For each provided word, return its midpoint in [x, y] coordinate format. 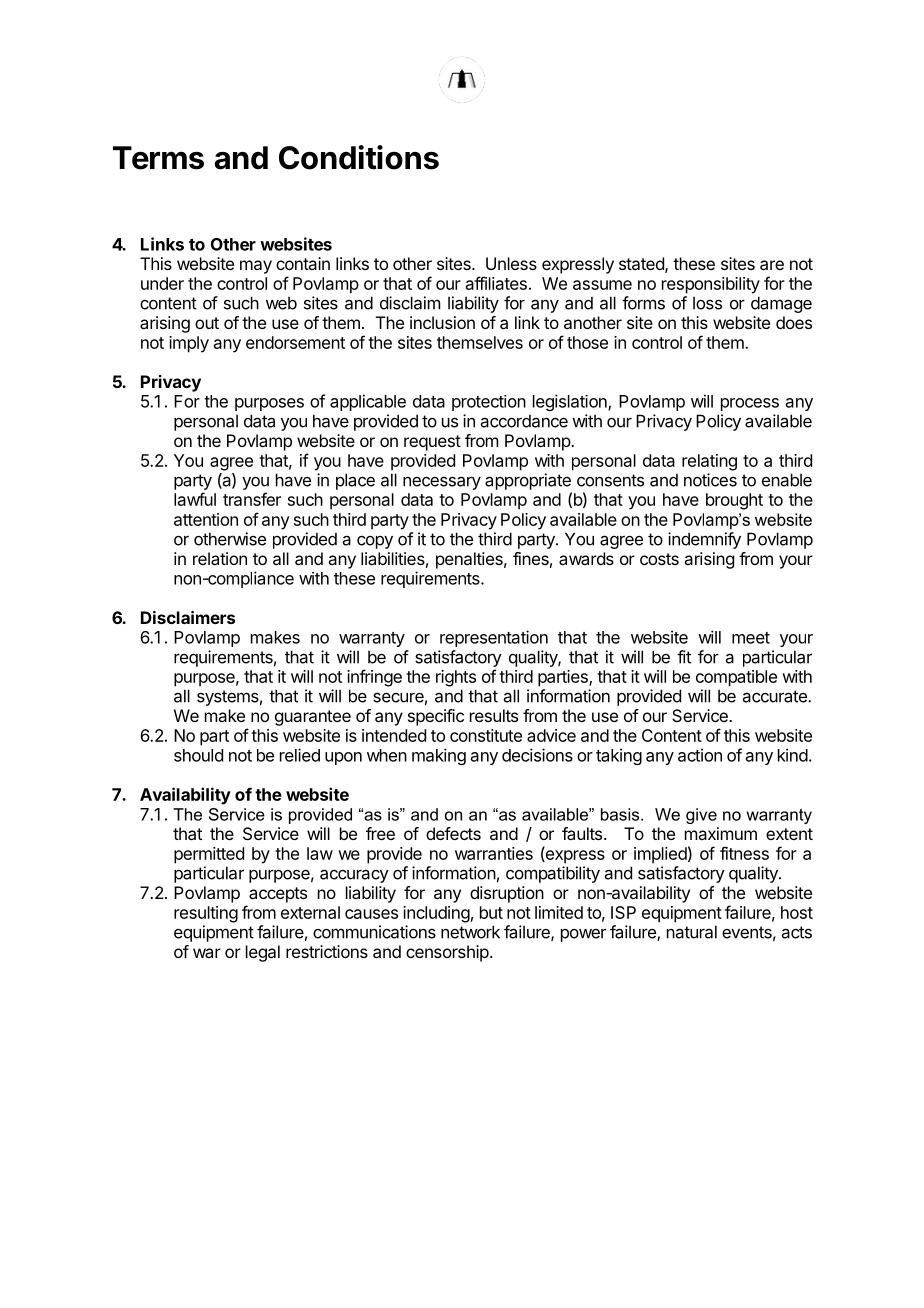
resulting [206, 914]
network [470, 932]
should [198, 755]
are [772, 265]
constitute [486, 735]
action [700, 755]
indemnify [704, 540]
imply [189, 344]
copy [375, 542]
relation [220, 558]
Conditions [359, 157]
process [750, 404]
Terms [158, 158]
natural [692, 932]
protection [489, 403]
